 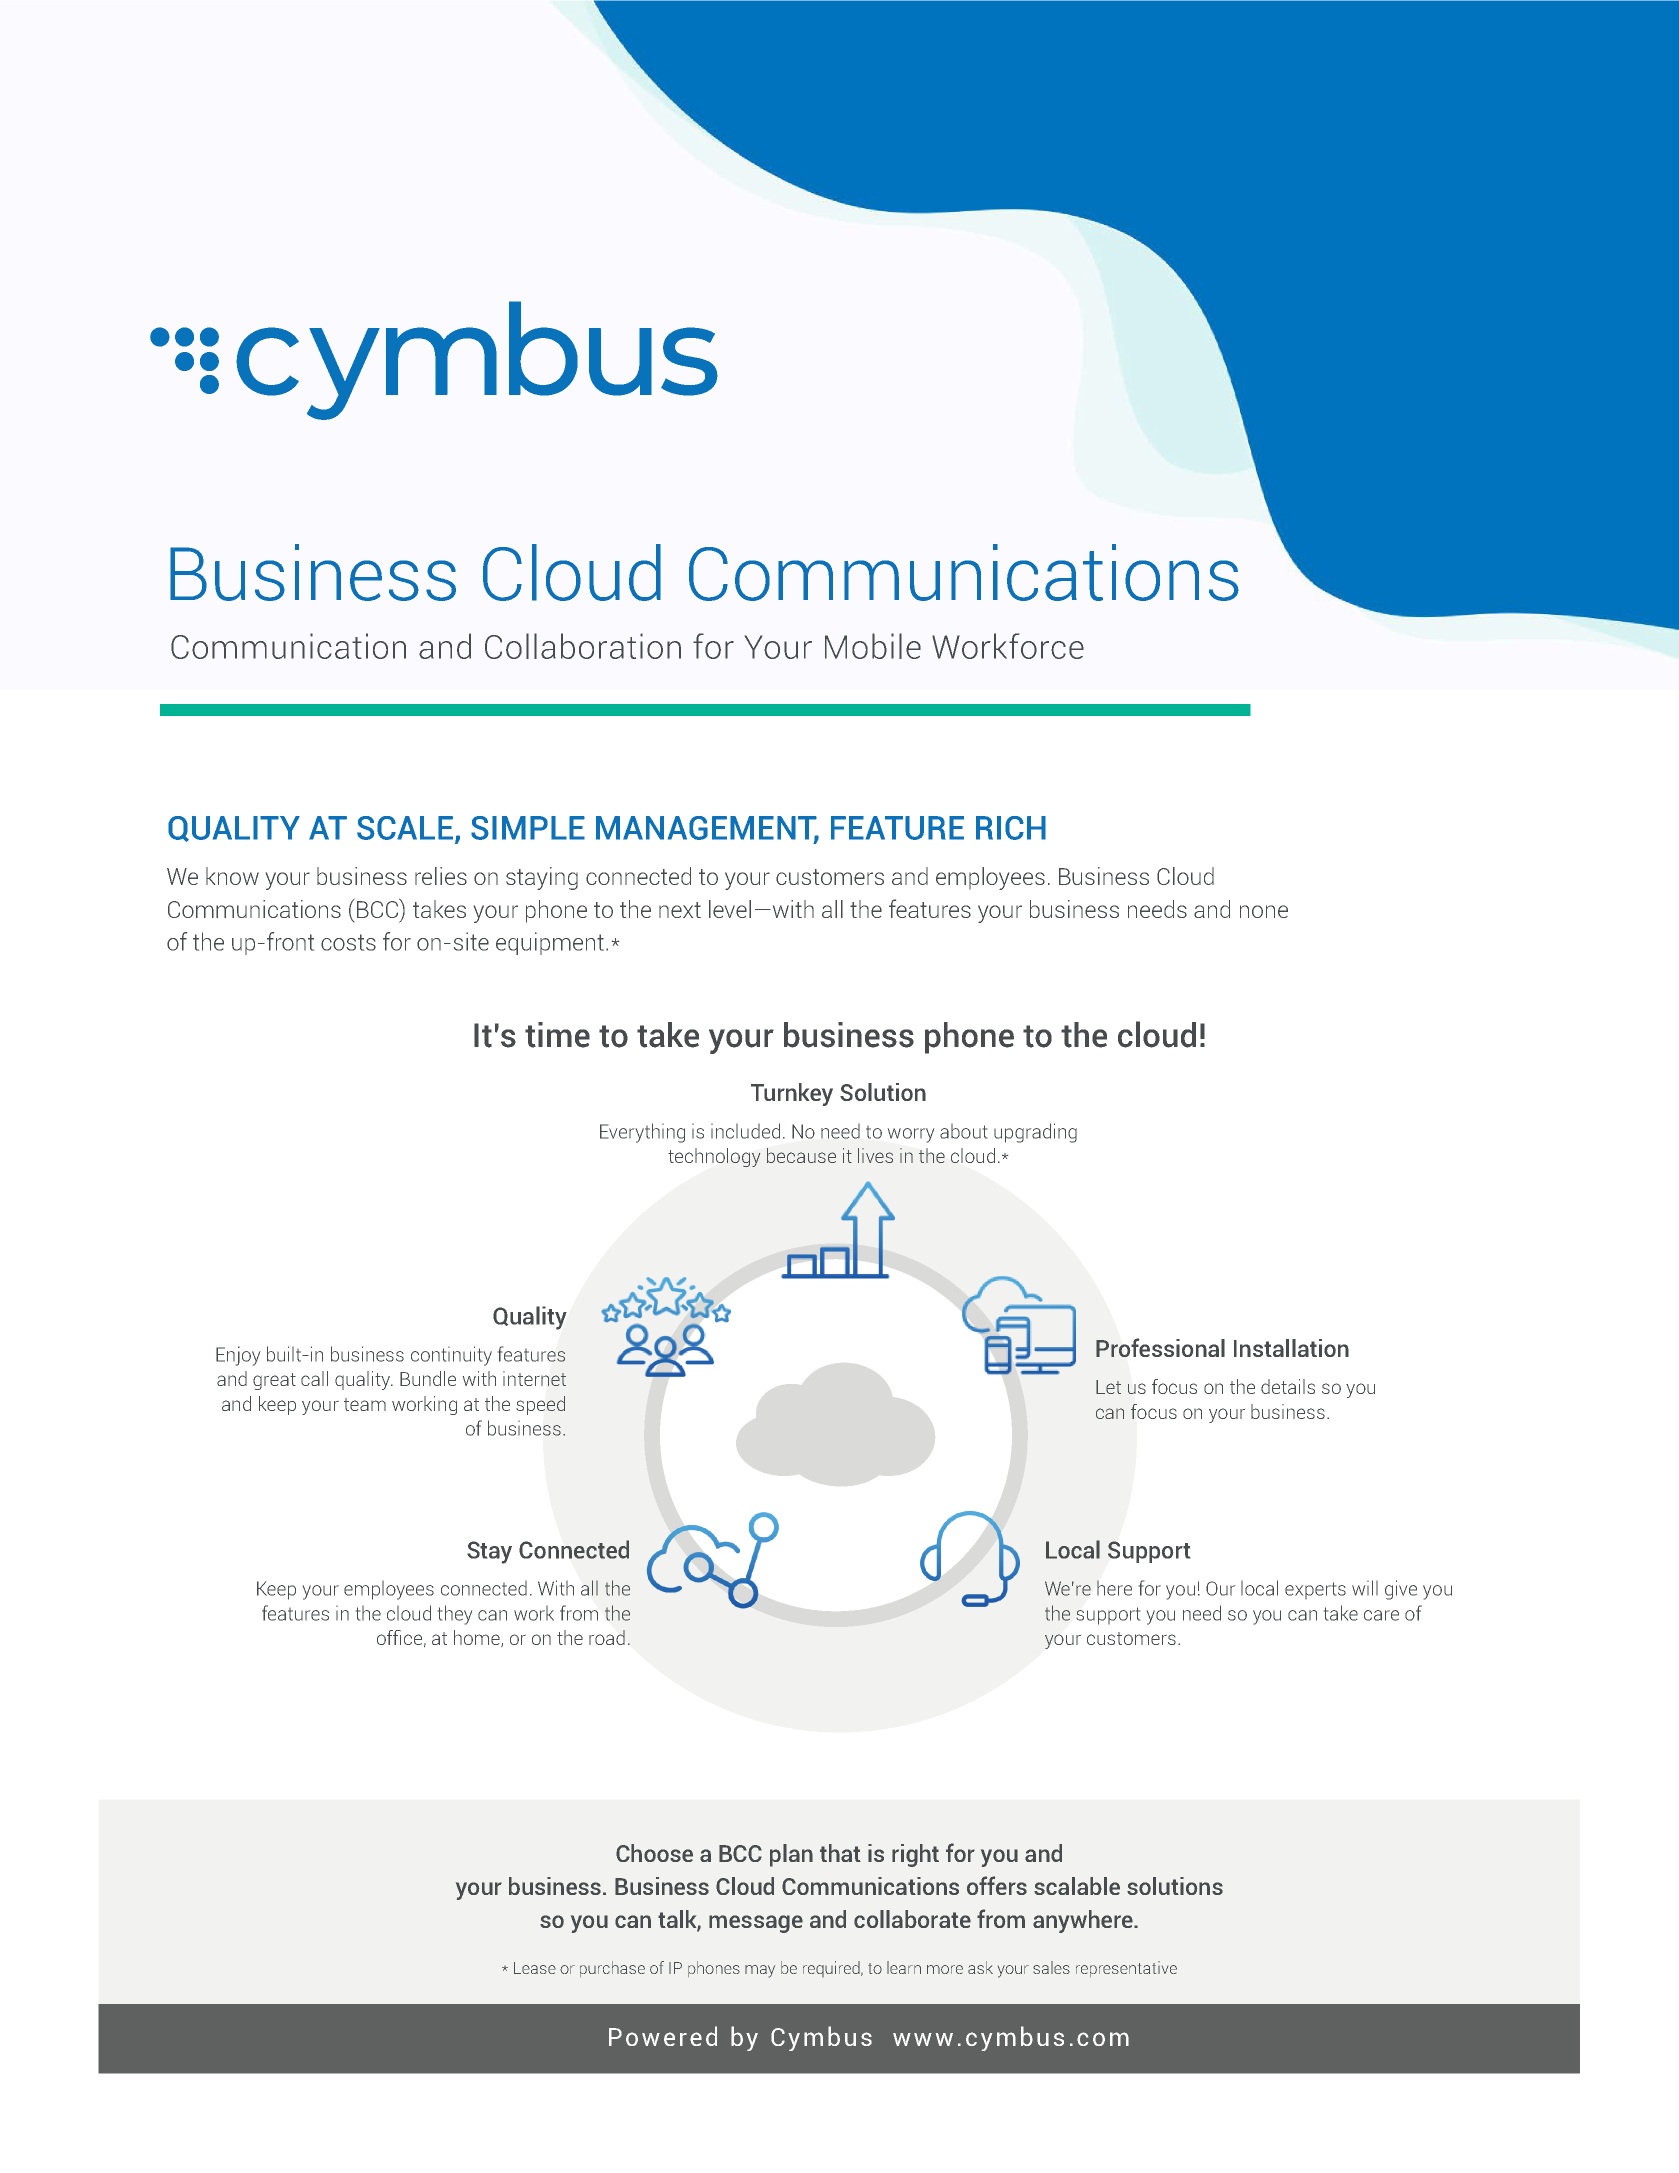 What do you see at coordinates (557, 1035) in the document?
I see `time` at bounding box center [557, 1035].
